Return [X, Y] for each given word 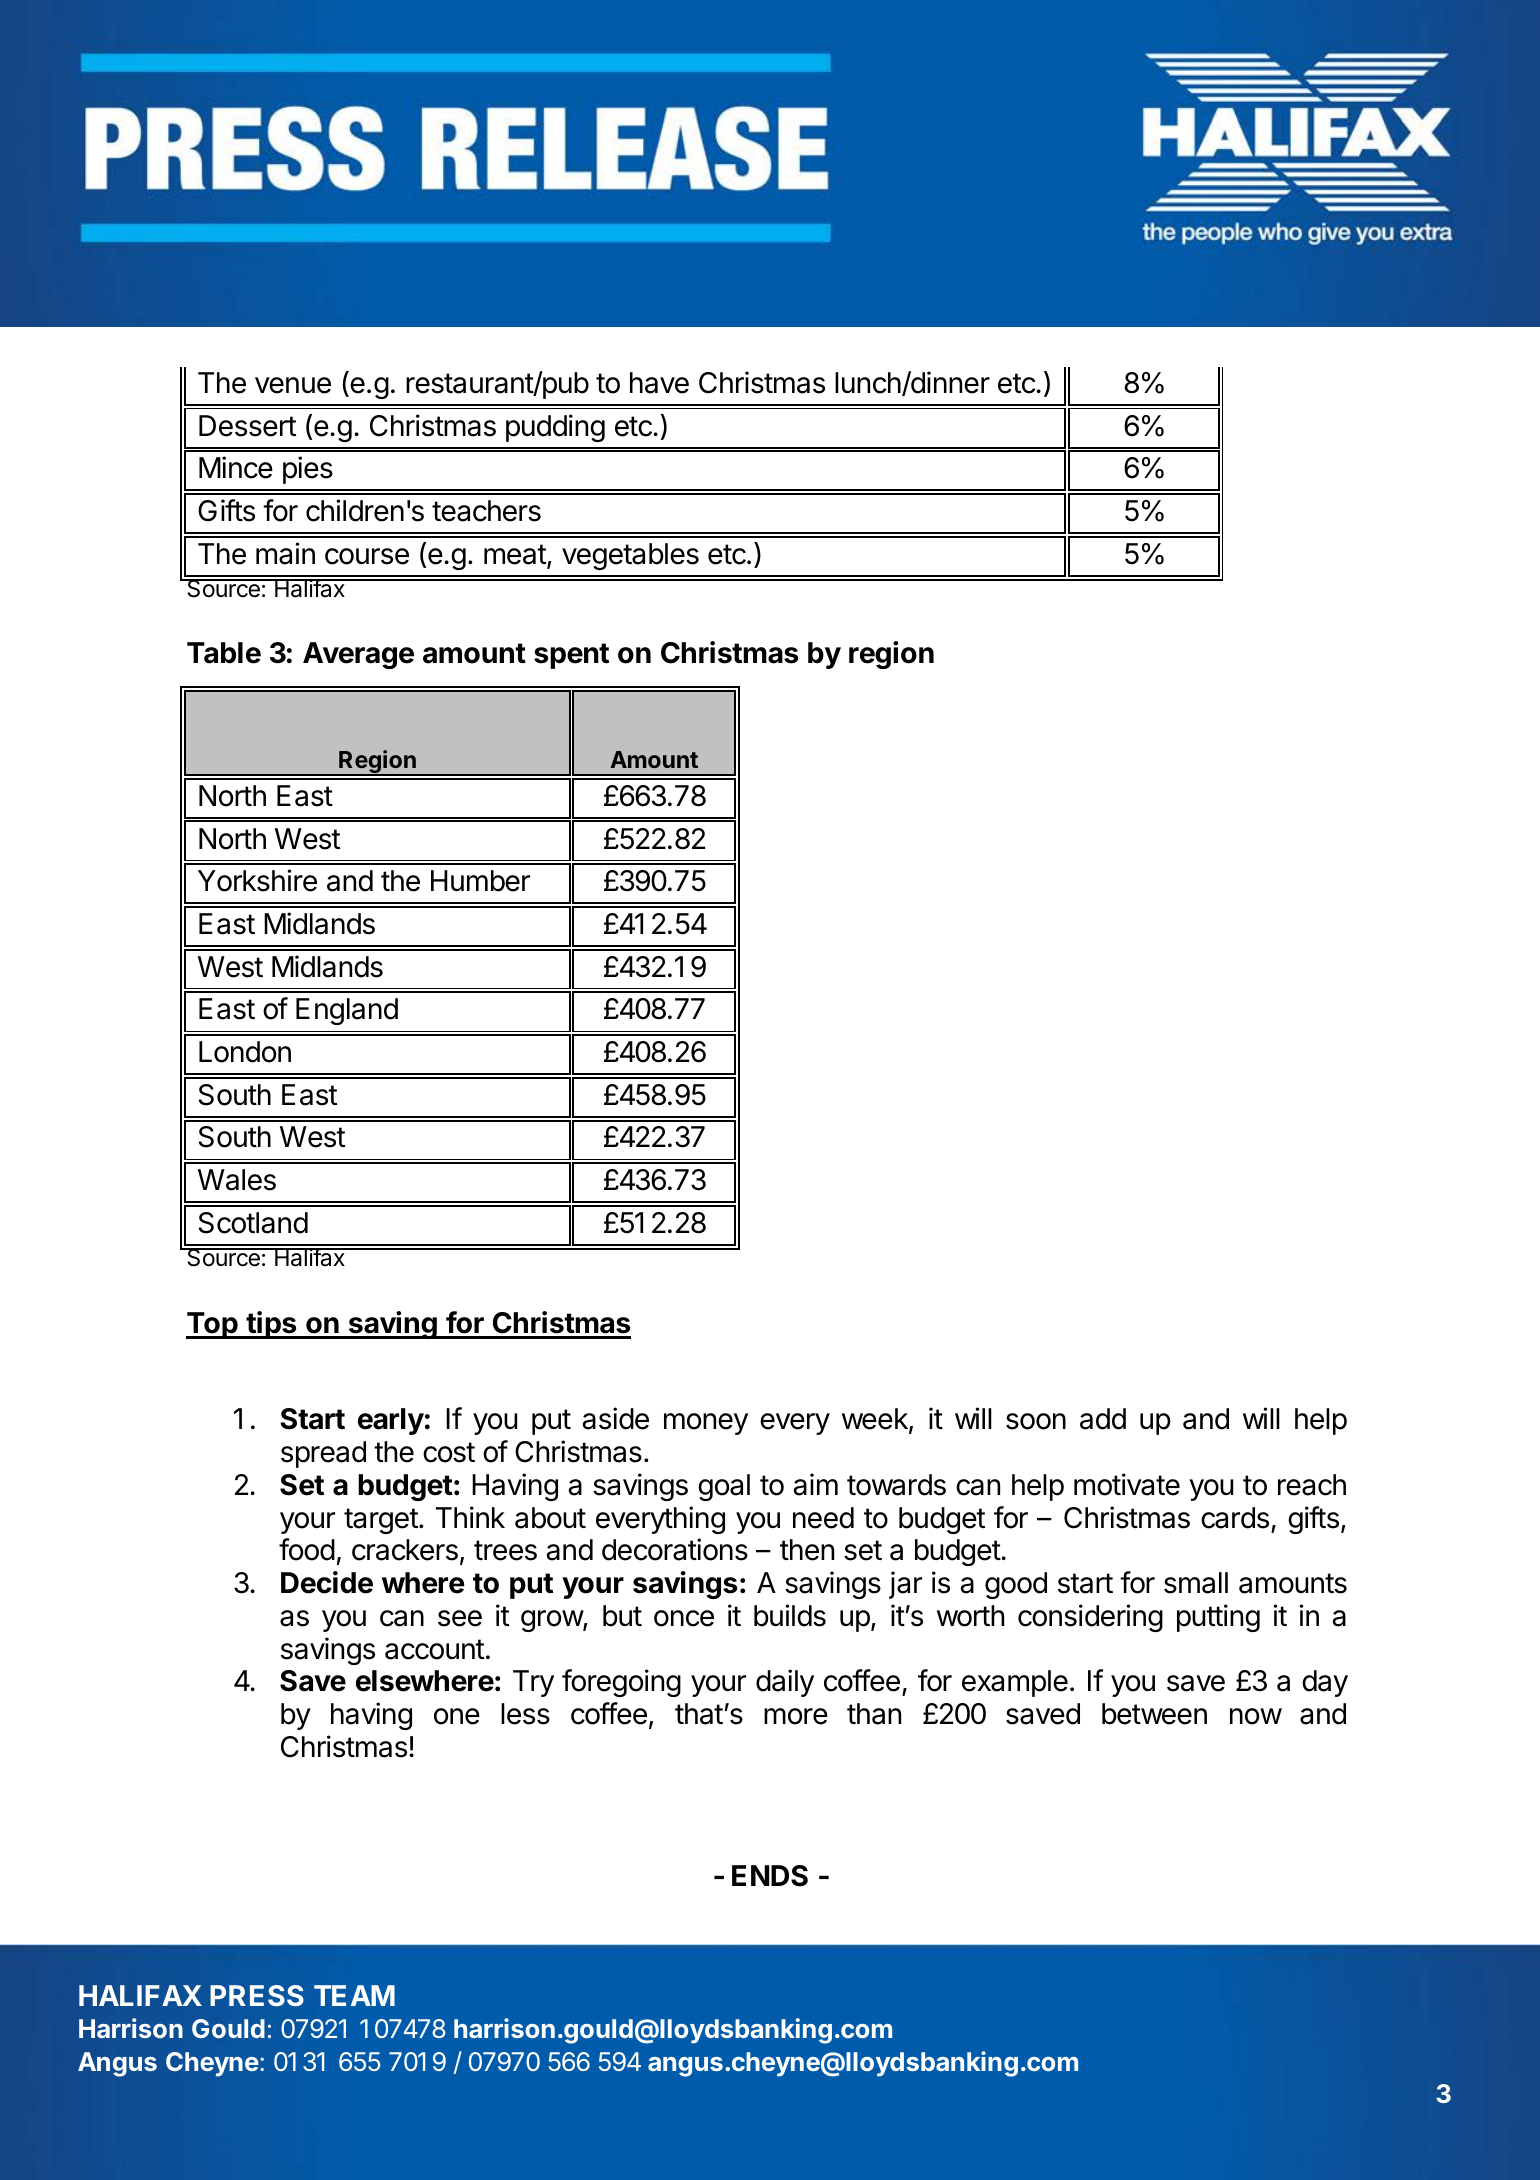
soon [1036, 1421]
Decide [327, 1582]
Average [358, 655]
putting [1218, 1618]
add [1103, 1419]
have [659, 383]
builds [790, 1615]
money [706, 1424]
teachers [486, 511]
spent [571, 656]
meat [515, 554]
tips [271, 1325]
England [347, 1011]
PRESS [257, 1995]
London [245, 1052]
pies [308, 470]
